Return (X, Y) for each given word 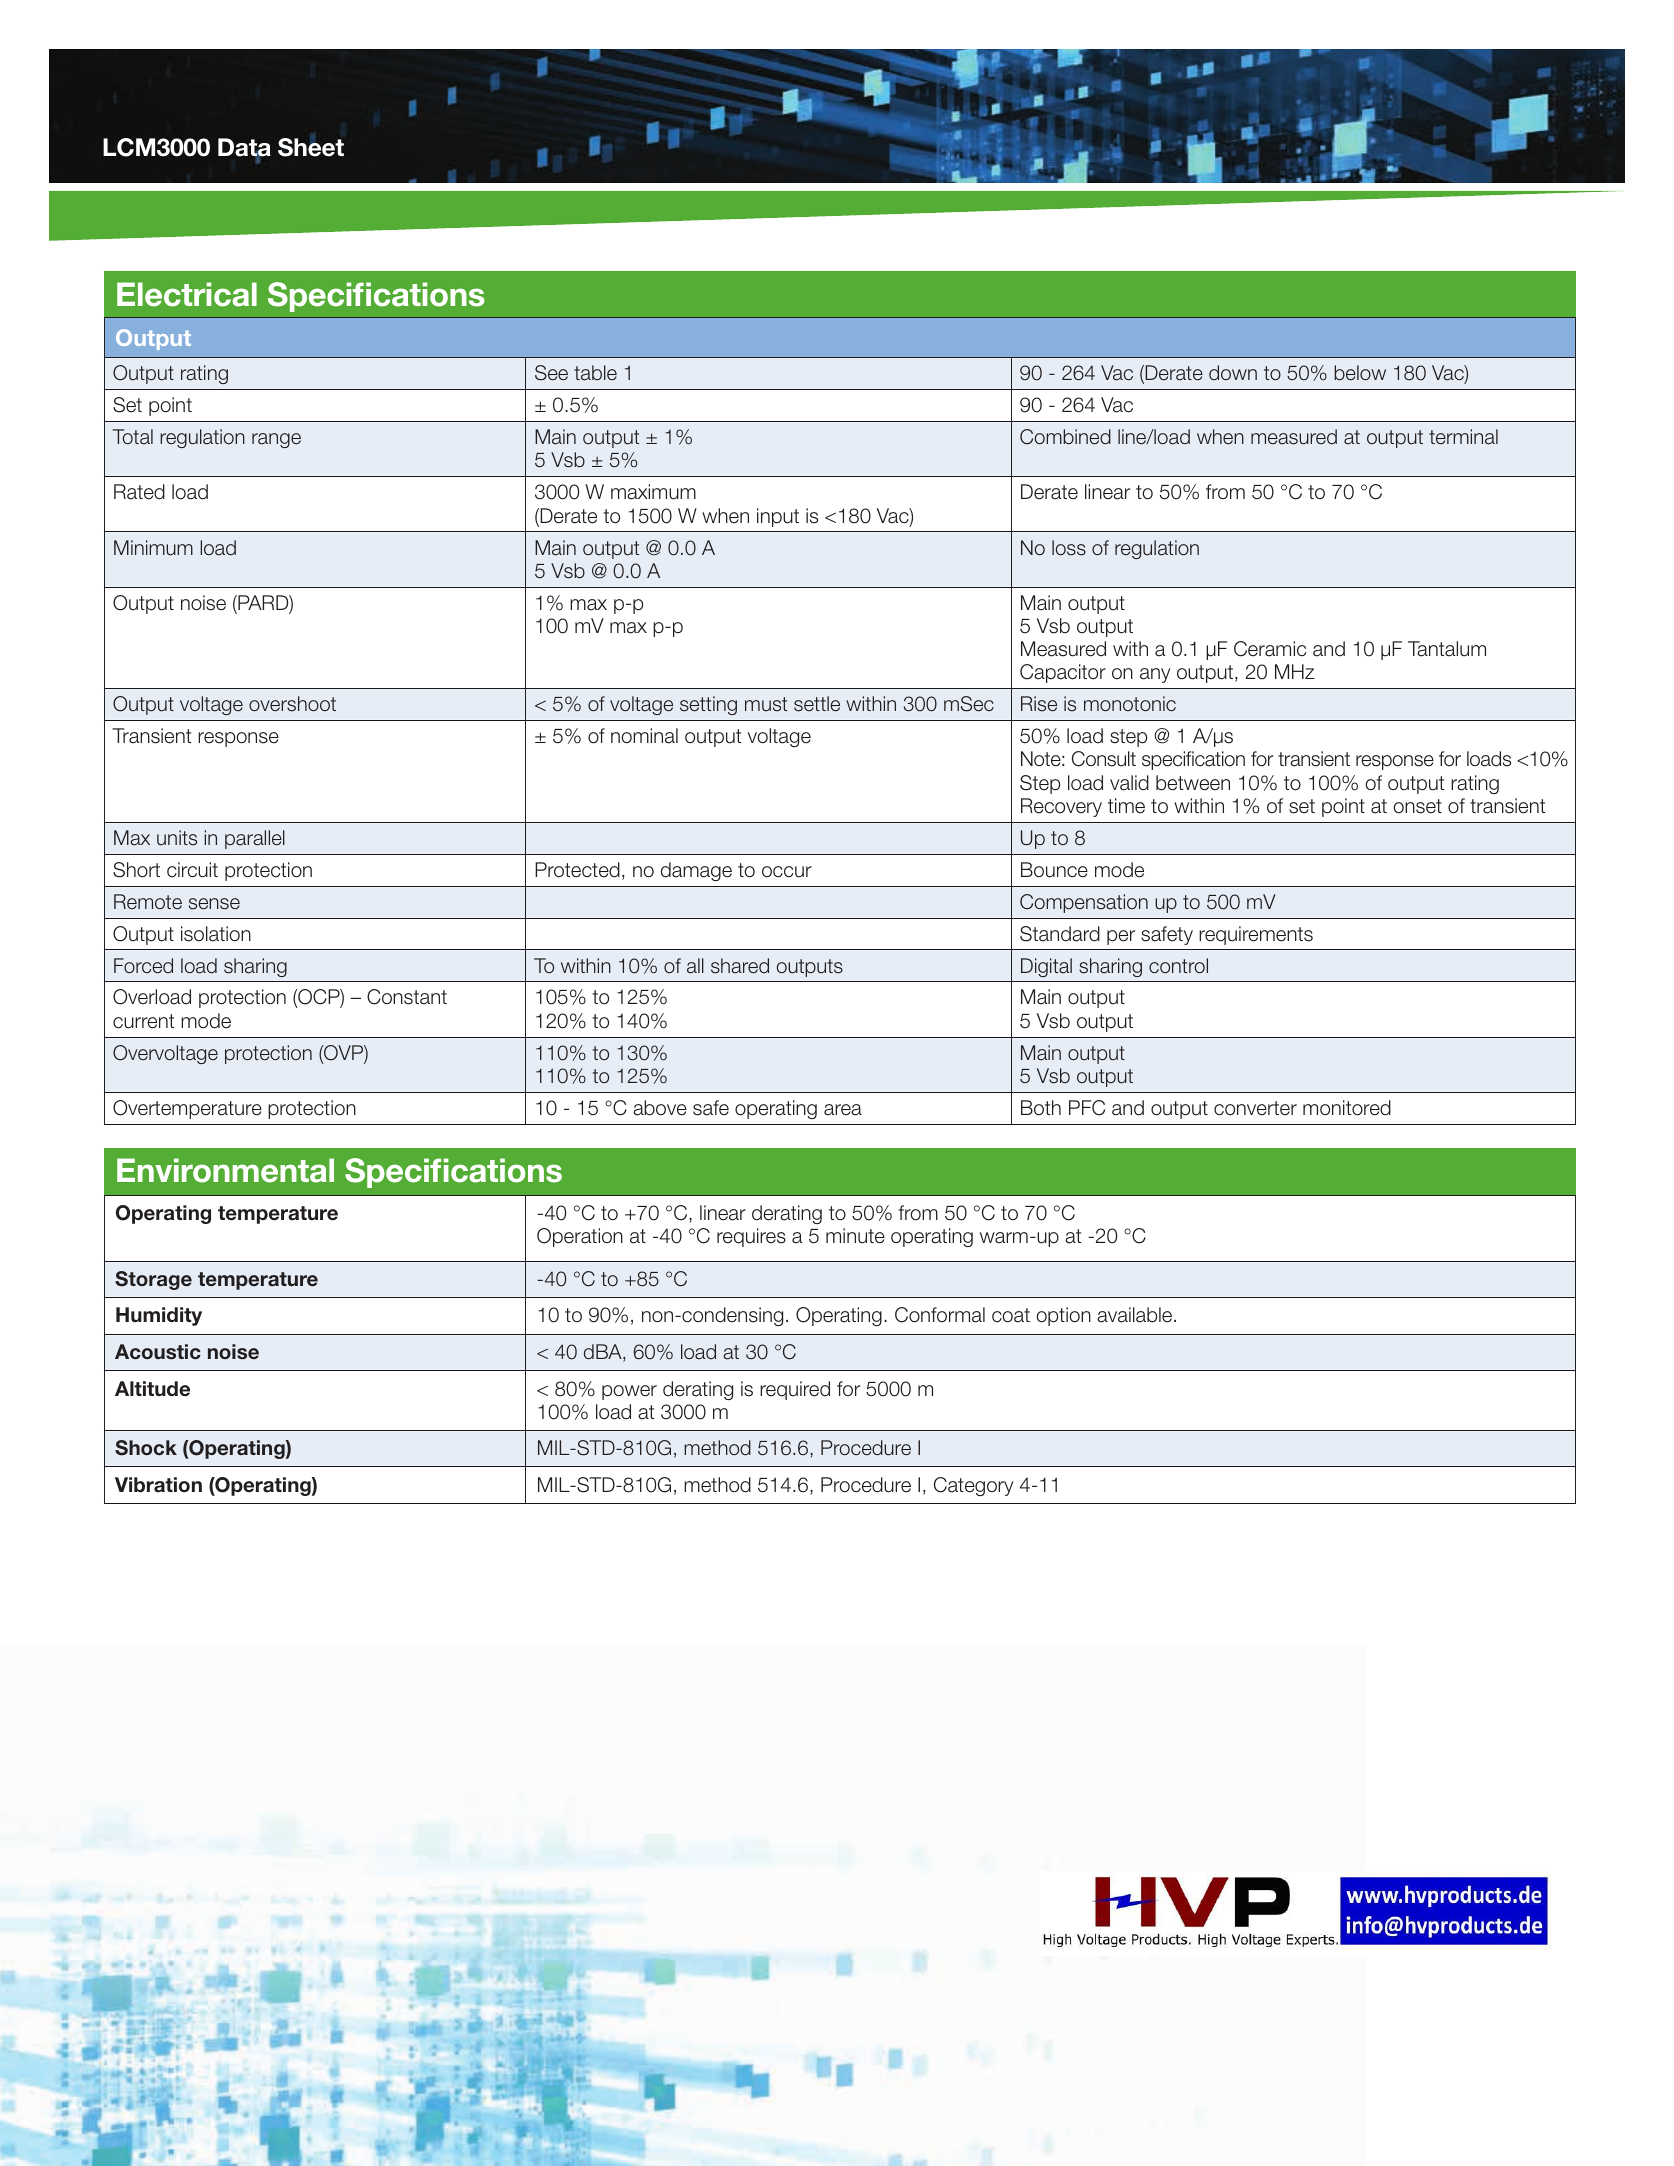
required (795, 1390)
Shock (146, 1448)
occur (787, 872)
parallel (255, 839)
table (595, 373)
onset (1417, 806)
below (1360, 373)
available (1136, 1315)
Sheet (311, 147)
